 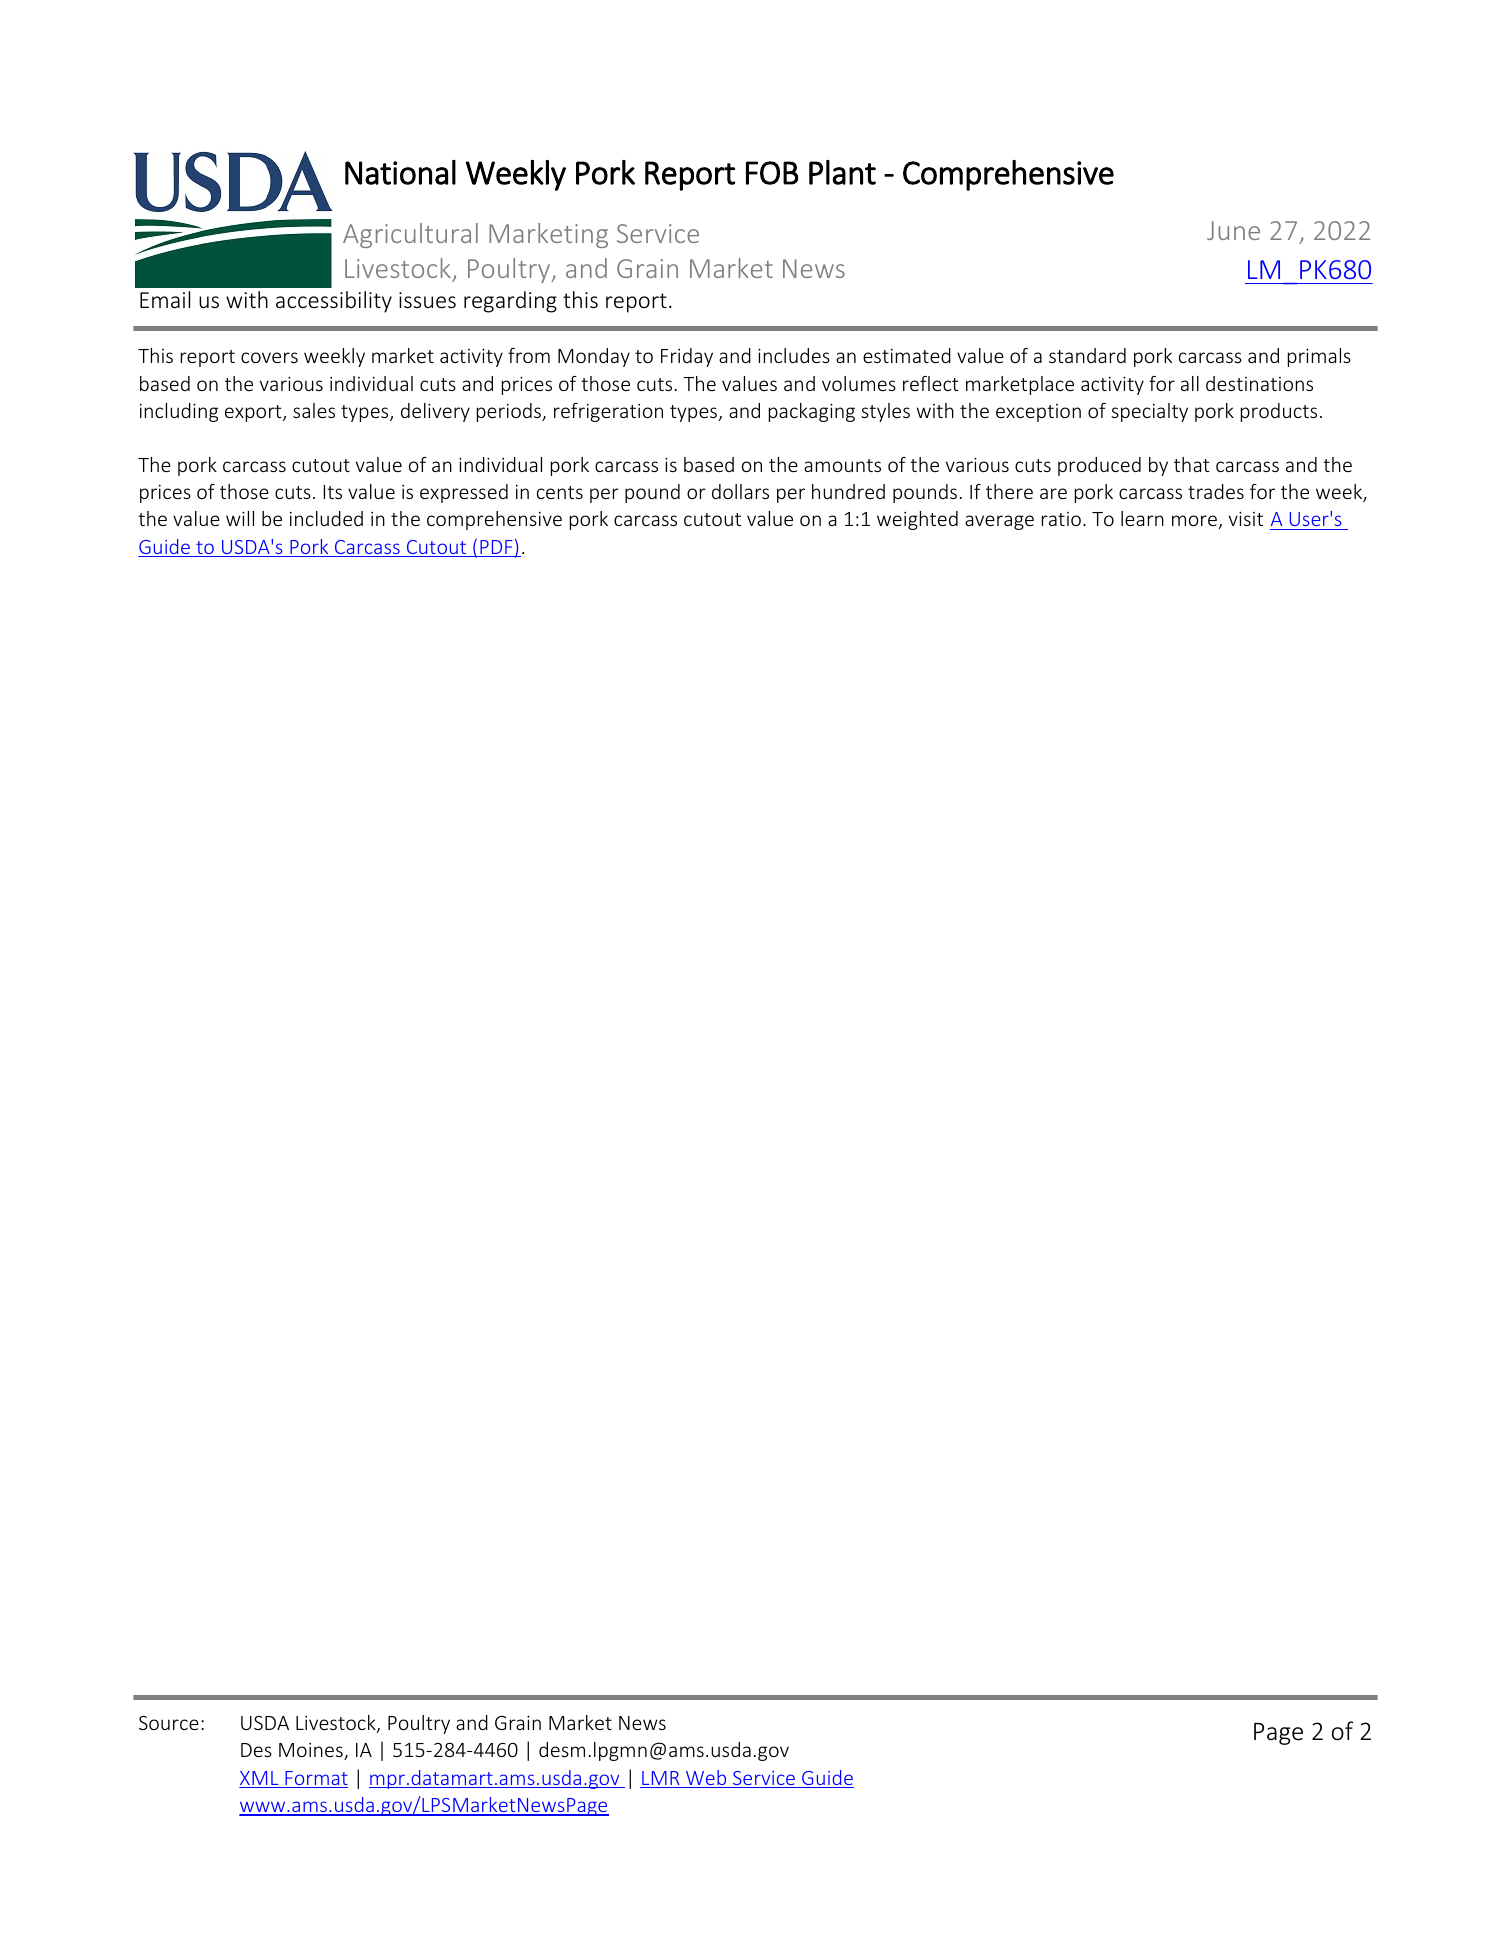 I want to click on June, so click(x=1233, y=230).
